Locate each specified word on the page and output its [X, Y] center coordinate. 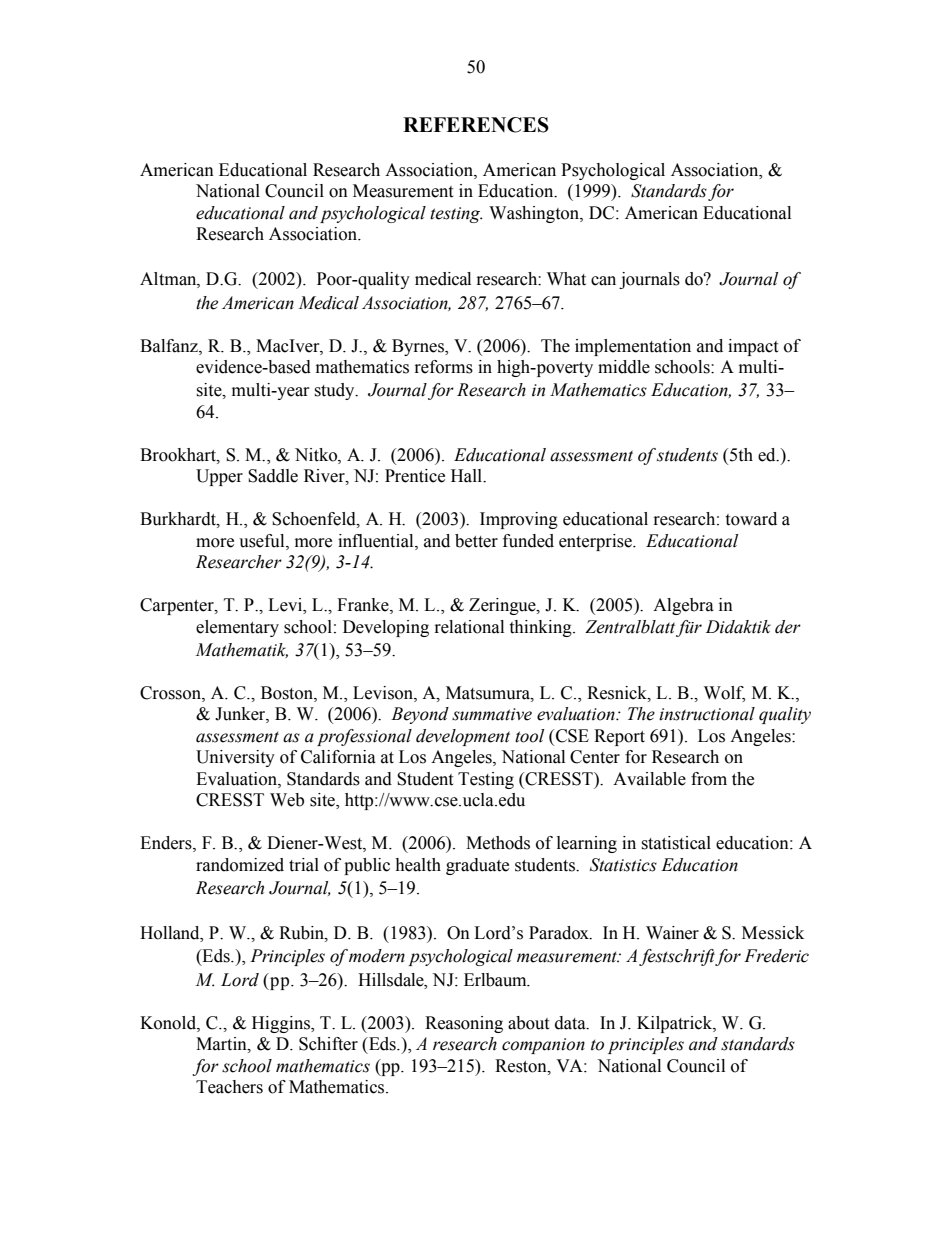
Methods [498, 843]
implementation [633, 347]
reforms [444, 367]
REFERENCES [476, 125]
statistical [676, 843]
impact [753, 347]
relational [469, 627]
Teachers [229, 1087]
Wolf [724, 693]
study [335, 391]
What [566, 279]
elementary [237, 628]
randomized [240, 865]
